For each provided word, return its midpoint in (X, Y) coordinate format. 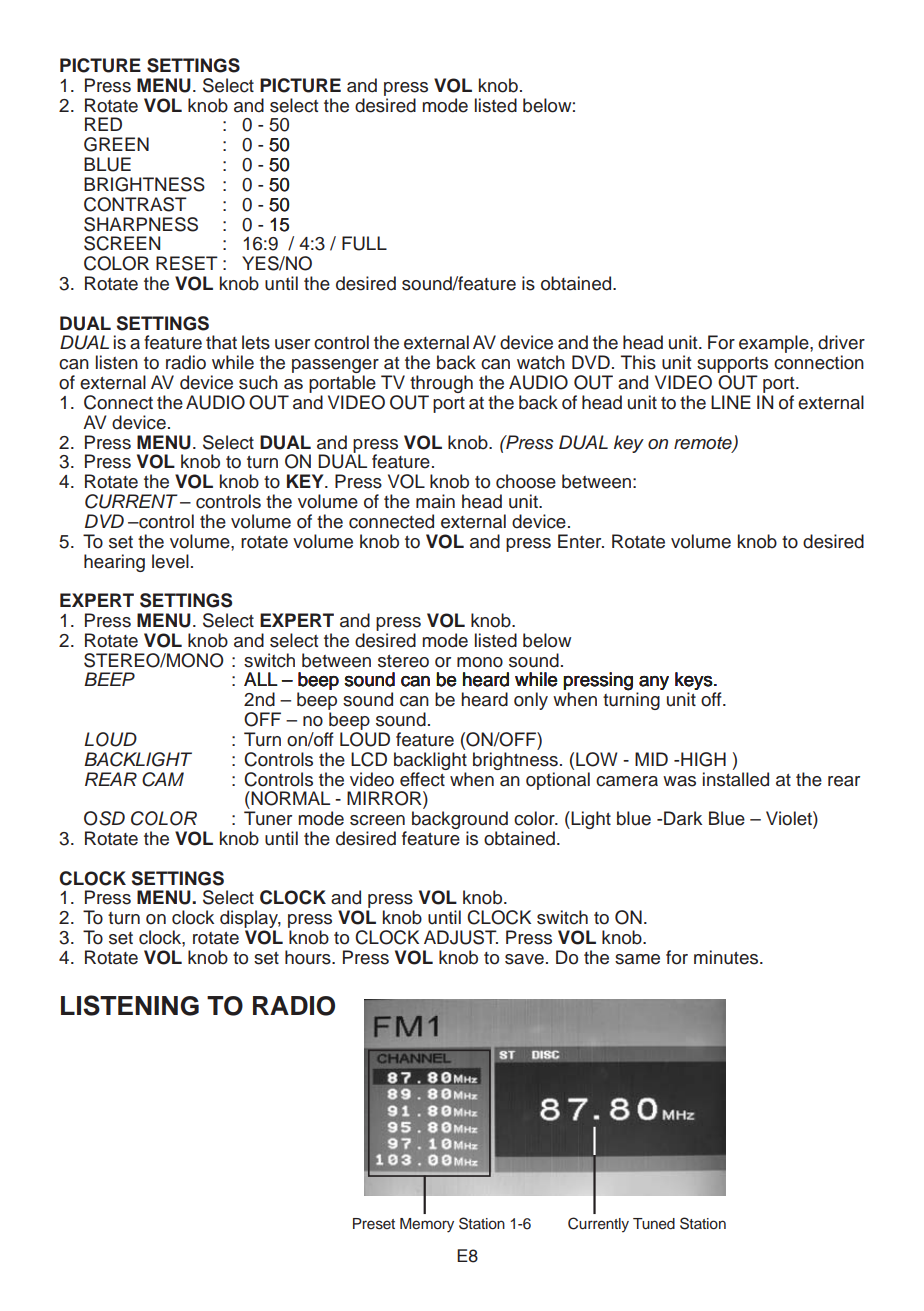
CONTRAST (135, 204)
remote (704, 444)
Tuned (654, 1224)
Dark (683, 818)
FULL (364, 243)
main (435, 501)
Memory (427, 1225)
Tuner (268, 818)
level (170, 561)
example (775, 344)
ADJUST (461, 937)
